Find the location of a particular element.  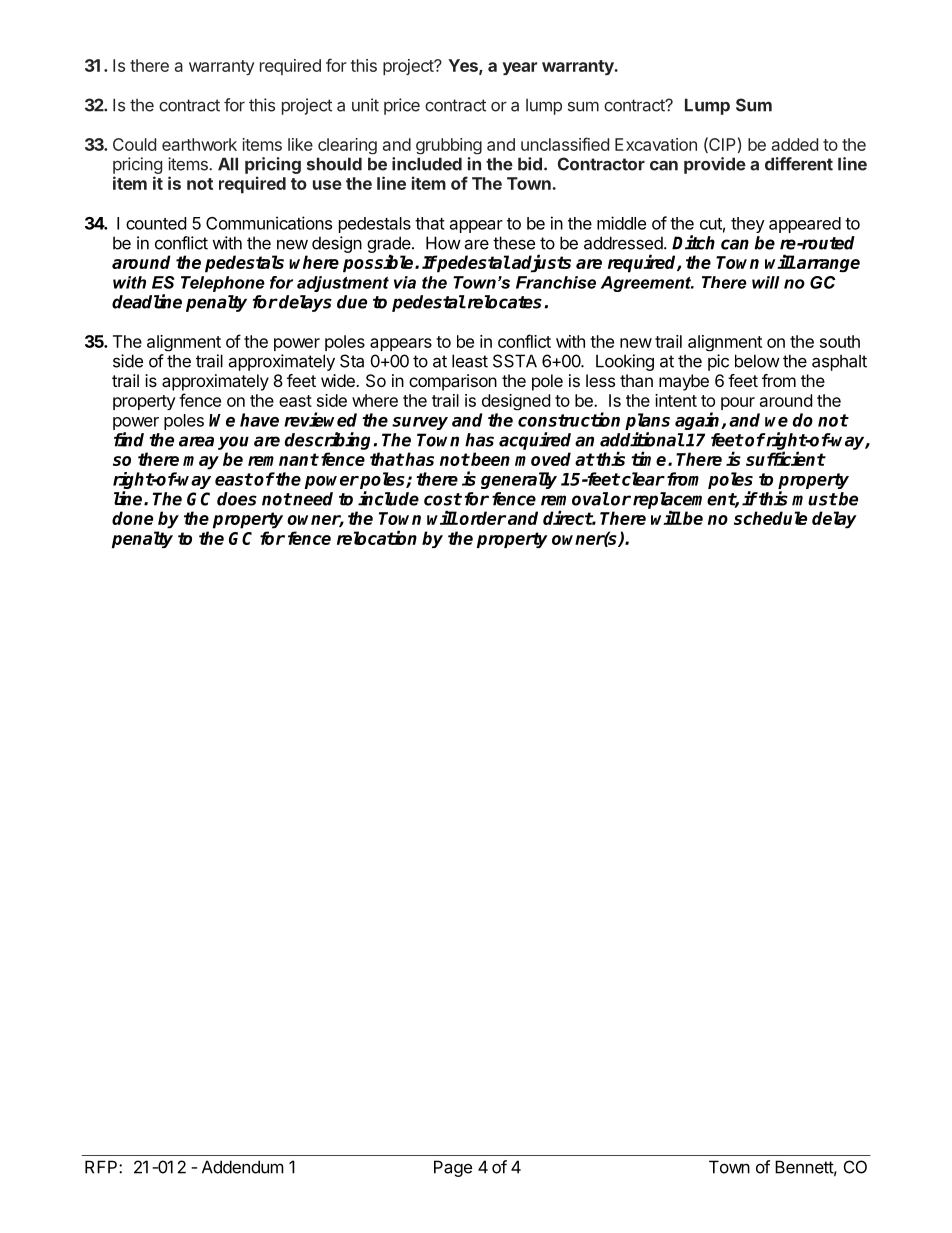

added is located at coordinates (795, 144).
